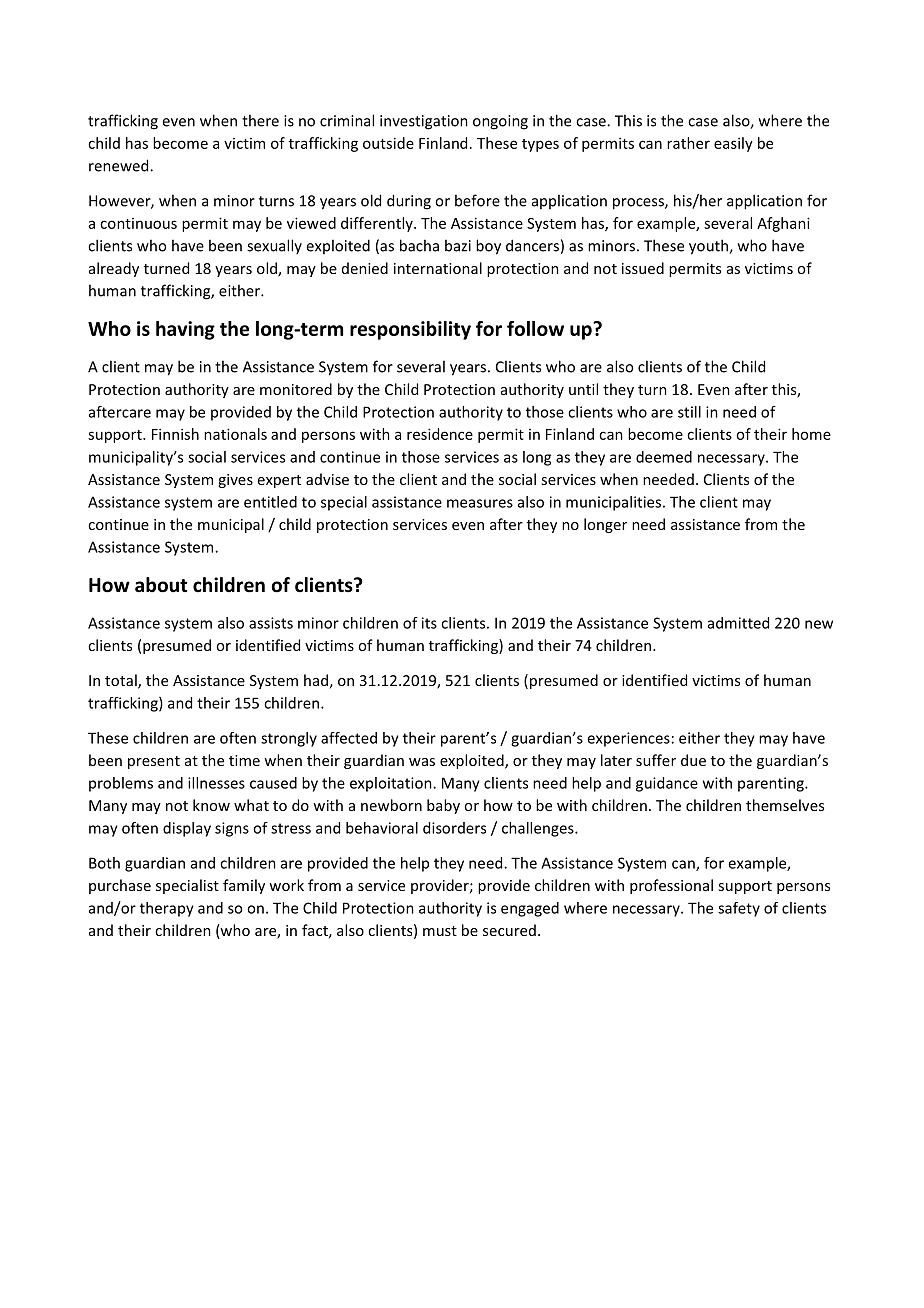 The width and height of the screenshot is (924, 1308). I want to click on must, so click(440, 931).
